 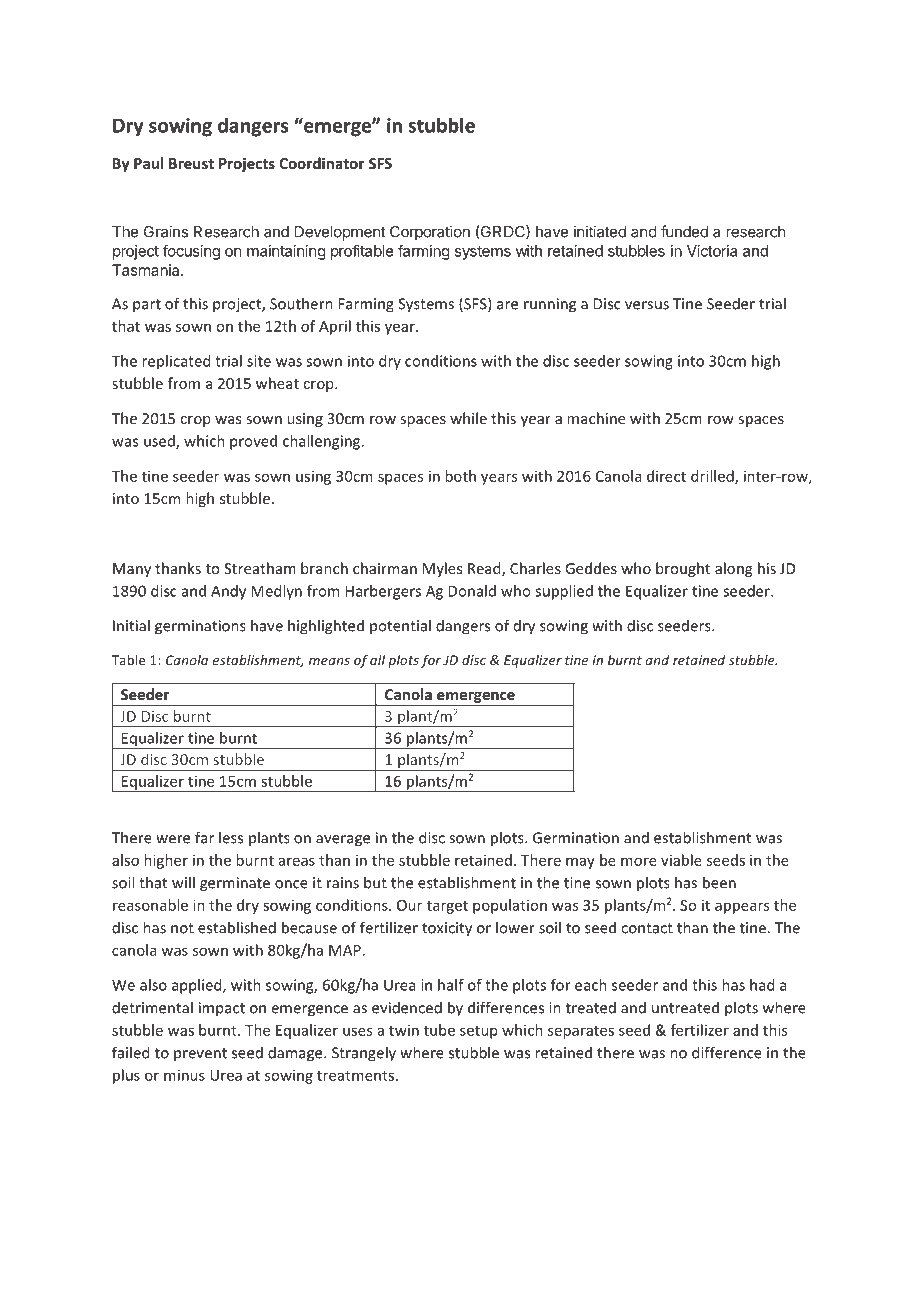 I want to click on Corporation, so click(x=430, y=233).
